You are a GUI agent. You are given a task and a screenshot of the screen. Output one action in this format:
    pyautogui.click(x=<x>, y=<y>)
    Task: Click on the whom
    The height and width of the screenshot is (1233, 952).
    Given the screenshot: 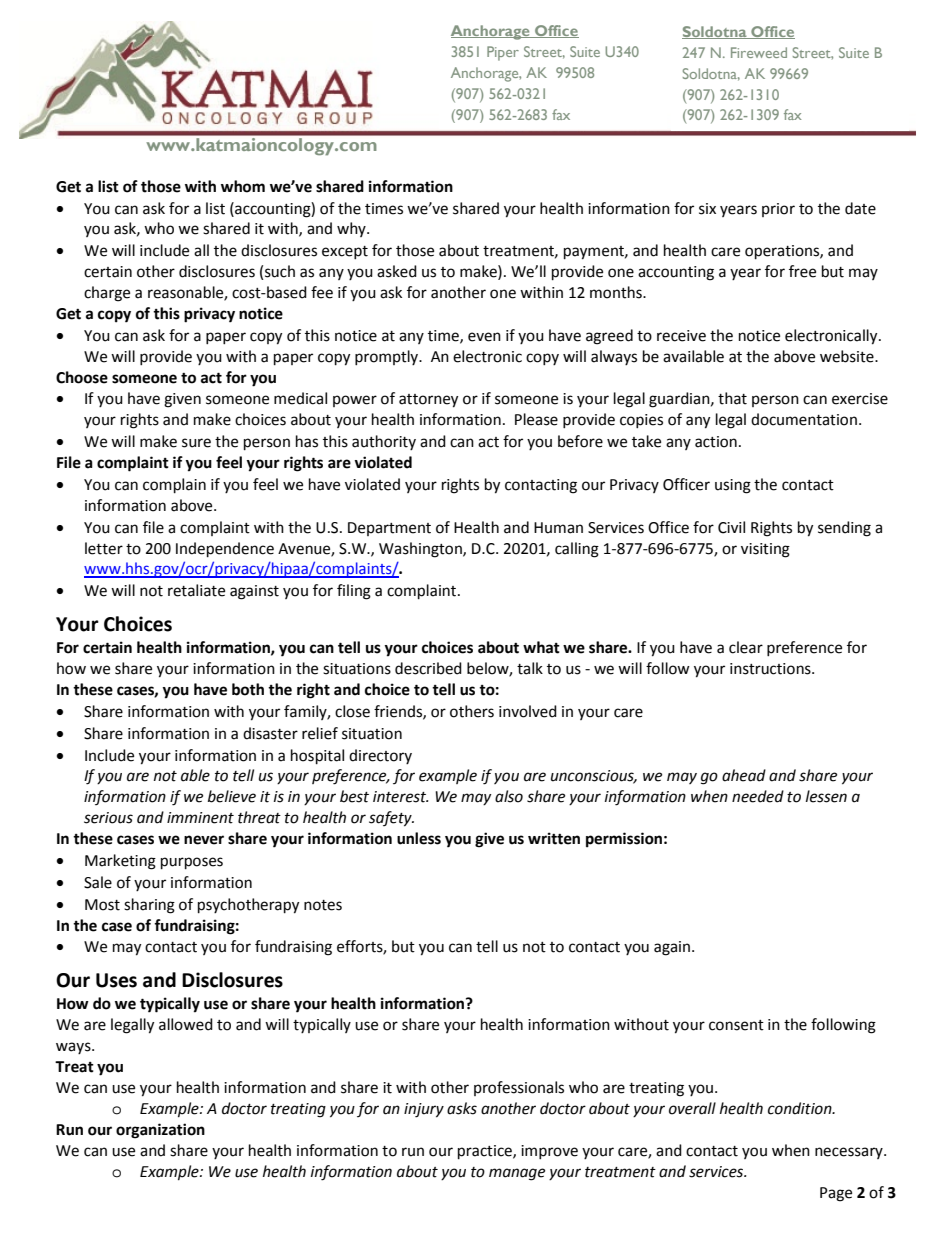 What is the action you would take?
    pyautogui.click(x=243, y=186)
